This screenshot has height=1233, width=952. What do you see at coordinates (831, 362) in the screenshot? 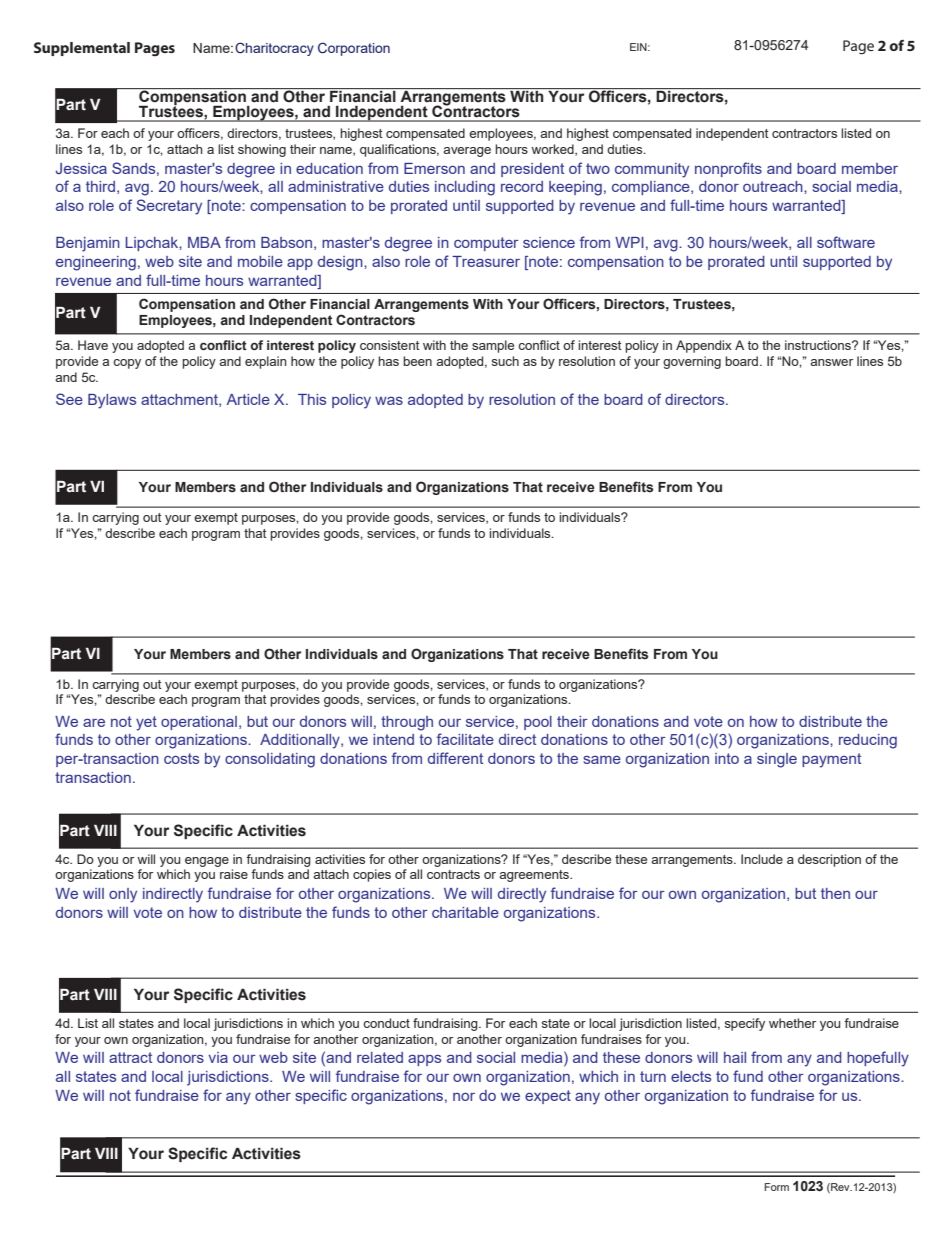
I see `answer` at bounding box center [831, 362].
